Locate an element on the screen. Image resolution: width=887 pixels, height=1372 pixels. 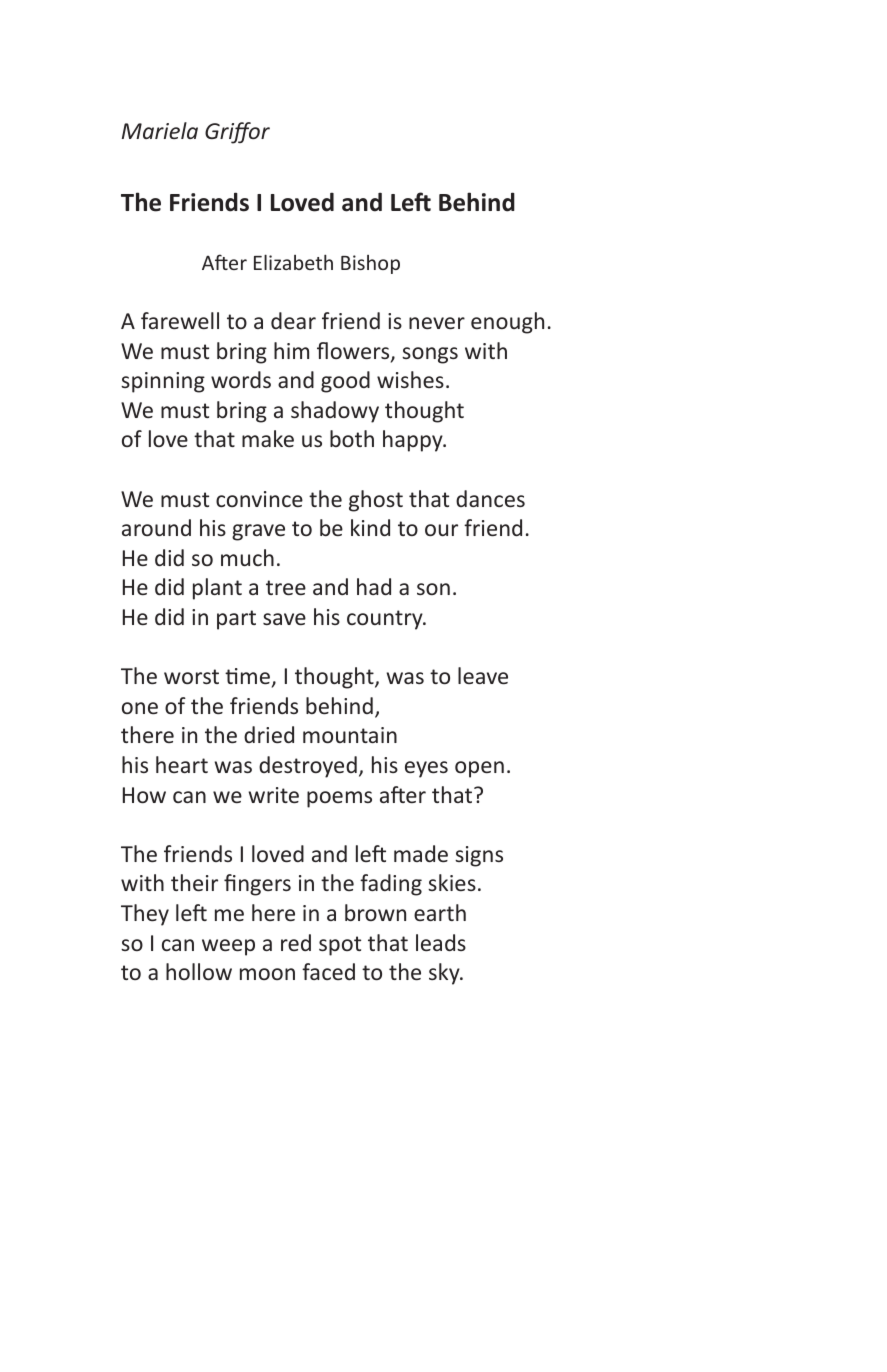
Elizabeth is located at coordinates (293, 262).
